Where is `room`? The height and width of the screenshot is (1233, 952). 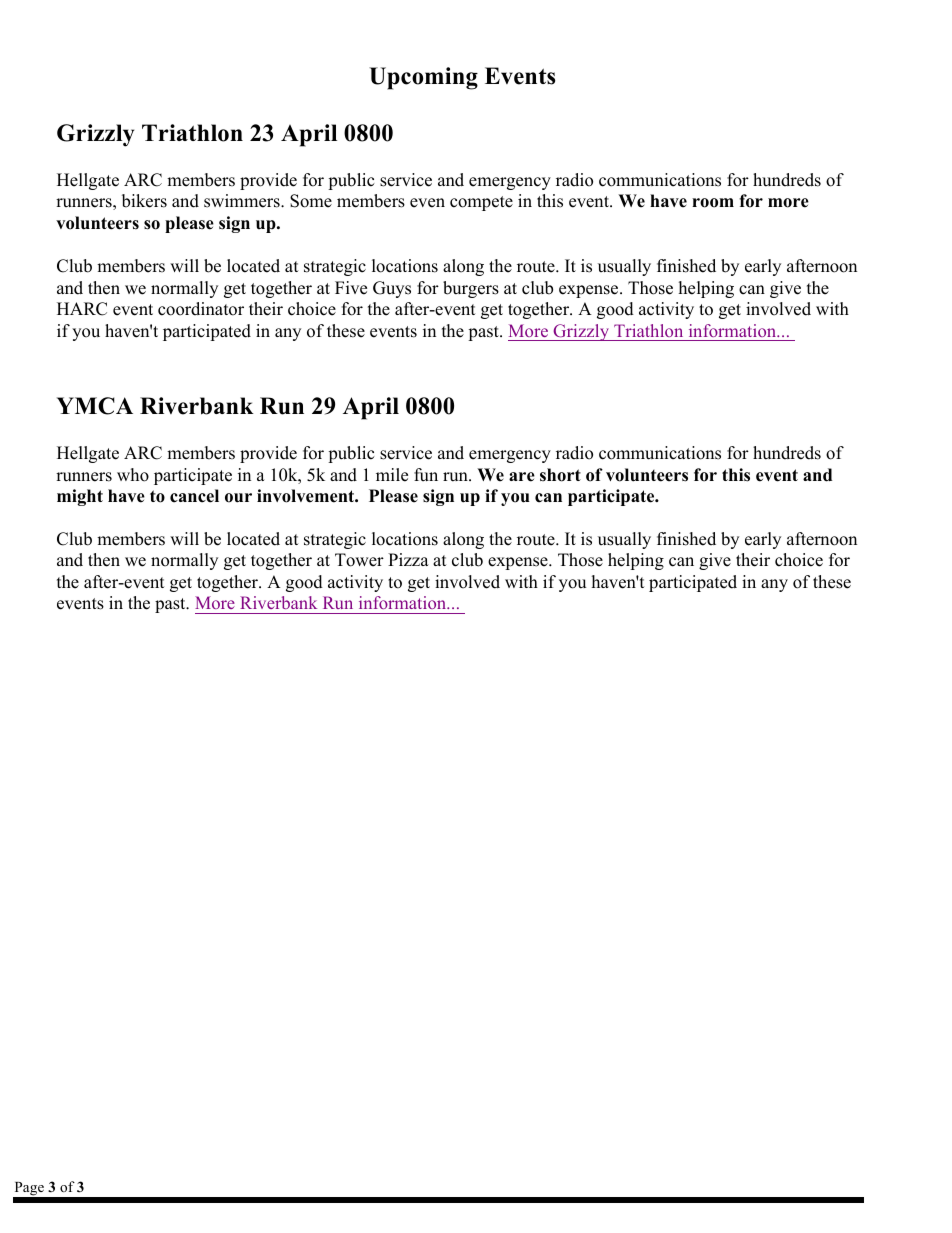 room is located at coordinates (713, 203).
